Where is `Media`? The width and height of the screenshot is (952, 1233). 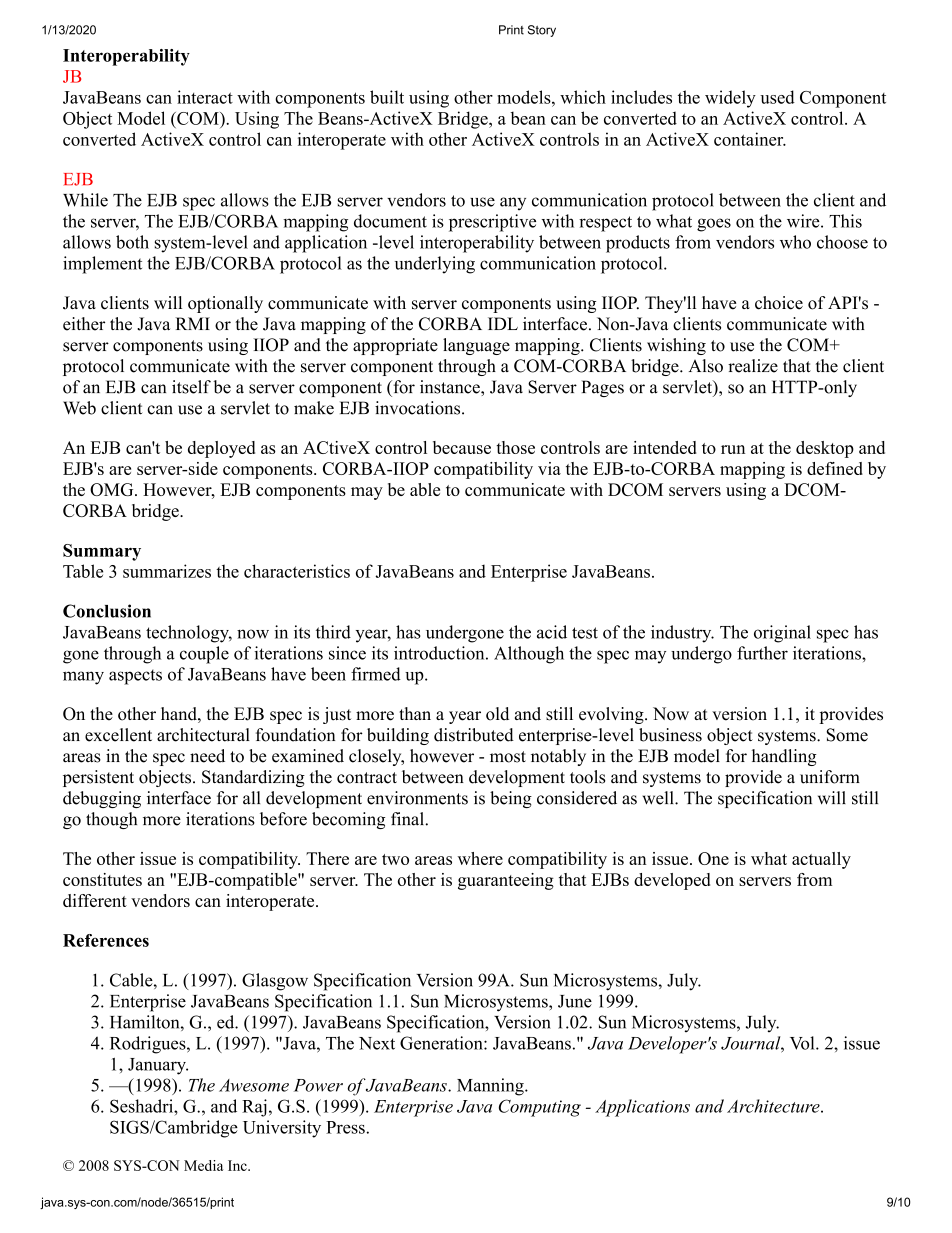 Media is located at coordinates (203, 1165).
